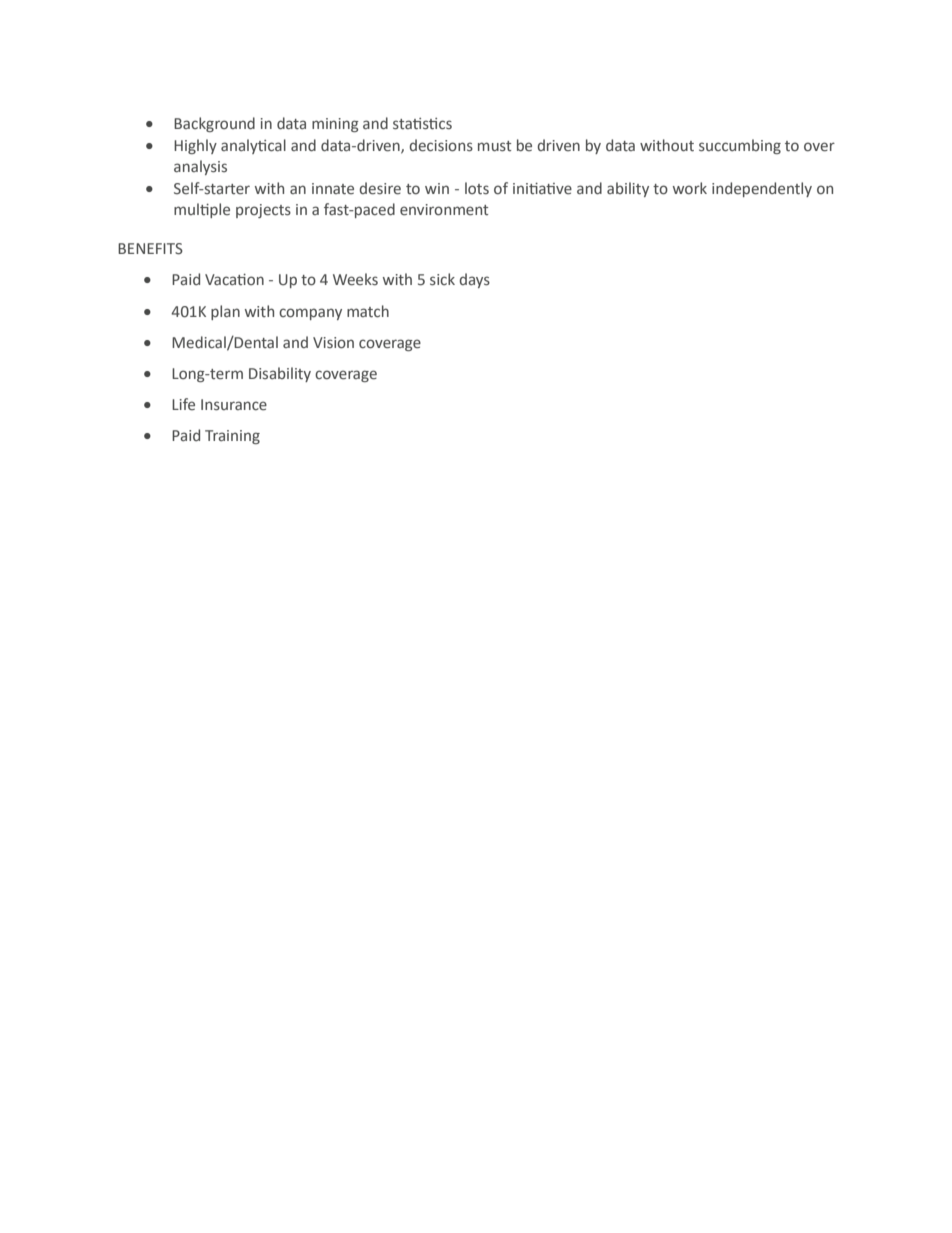  I want to click on decisions, so click(441, 145).
